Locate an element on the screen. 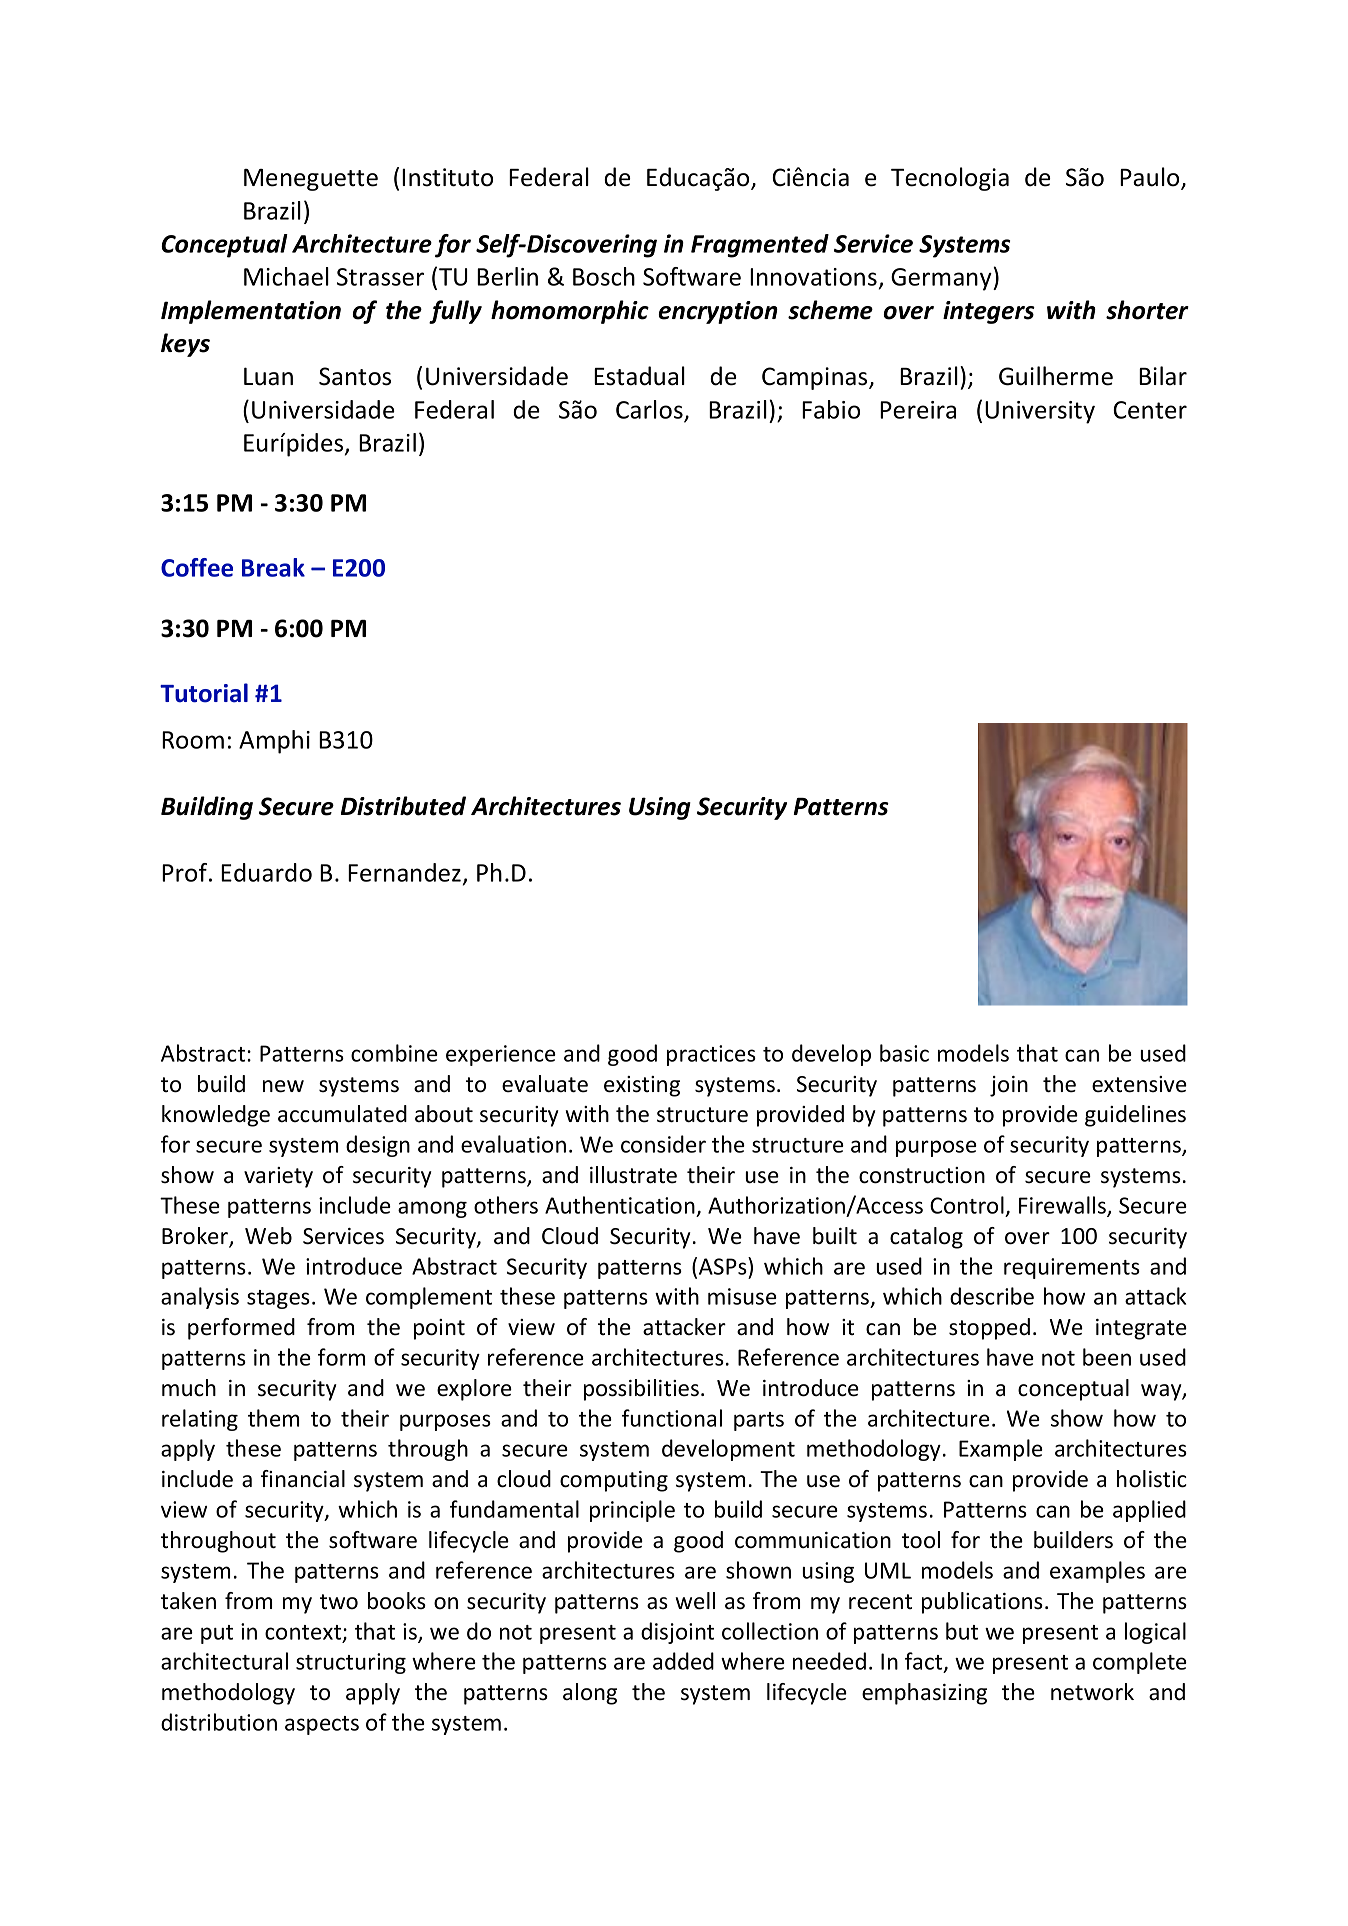 This screenshot has width=1348, height=1926. structuring is located at coordinates (351, 1663).
